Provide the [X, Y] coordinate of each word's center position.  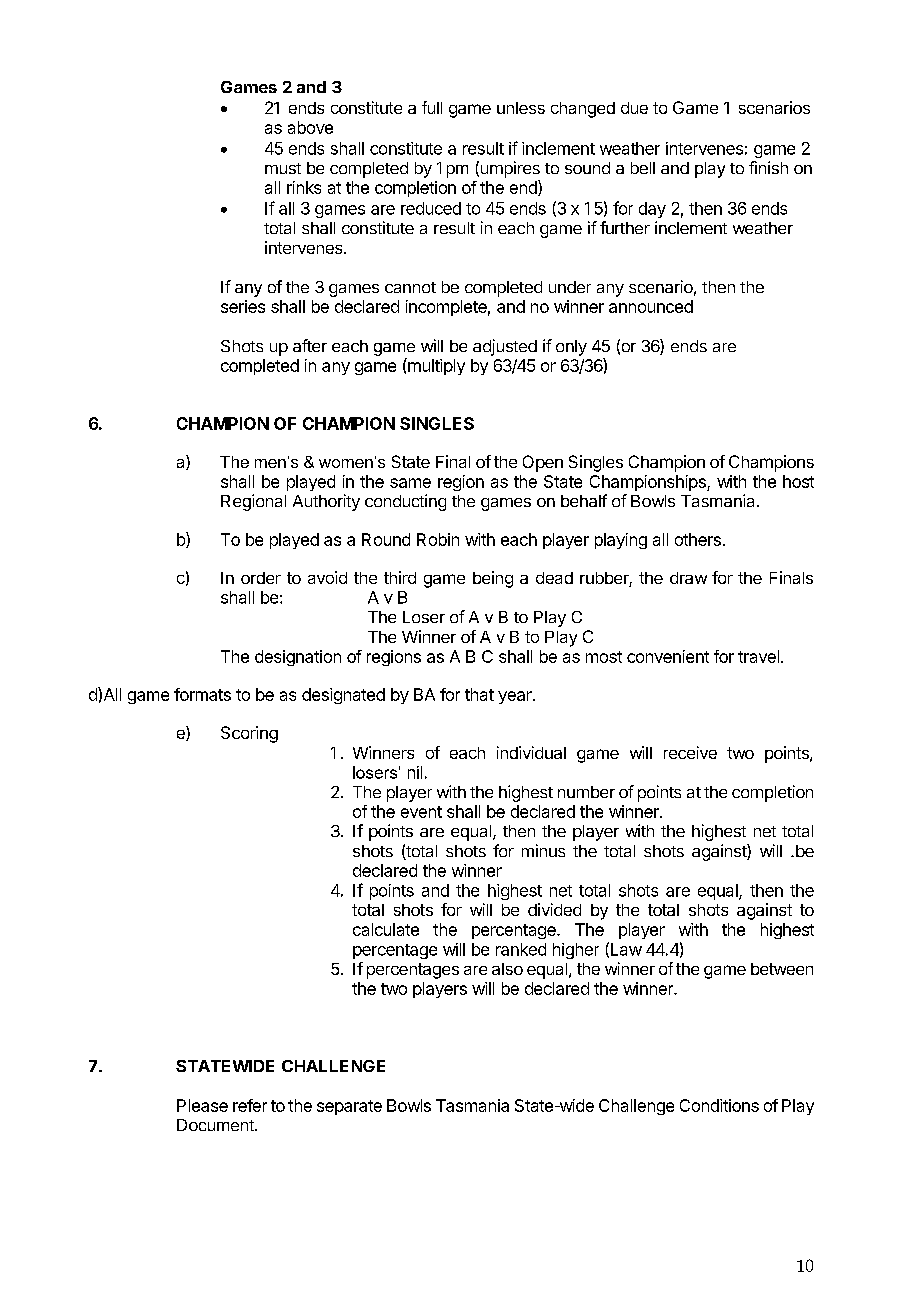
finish [768, 167]
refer [250, 1105]
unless [521, 108]
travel [758, 656]
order [261, 578]
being [493, 579]
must [283, 168]
